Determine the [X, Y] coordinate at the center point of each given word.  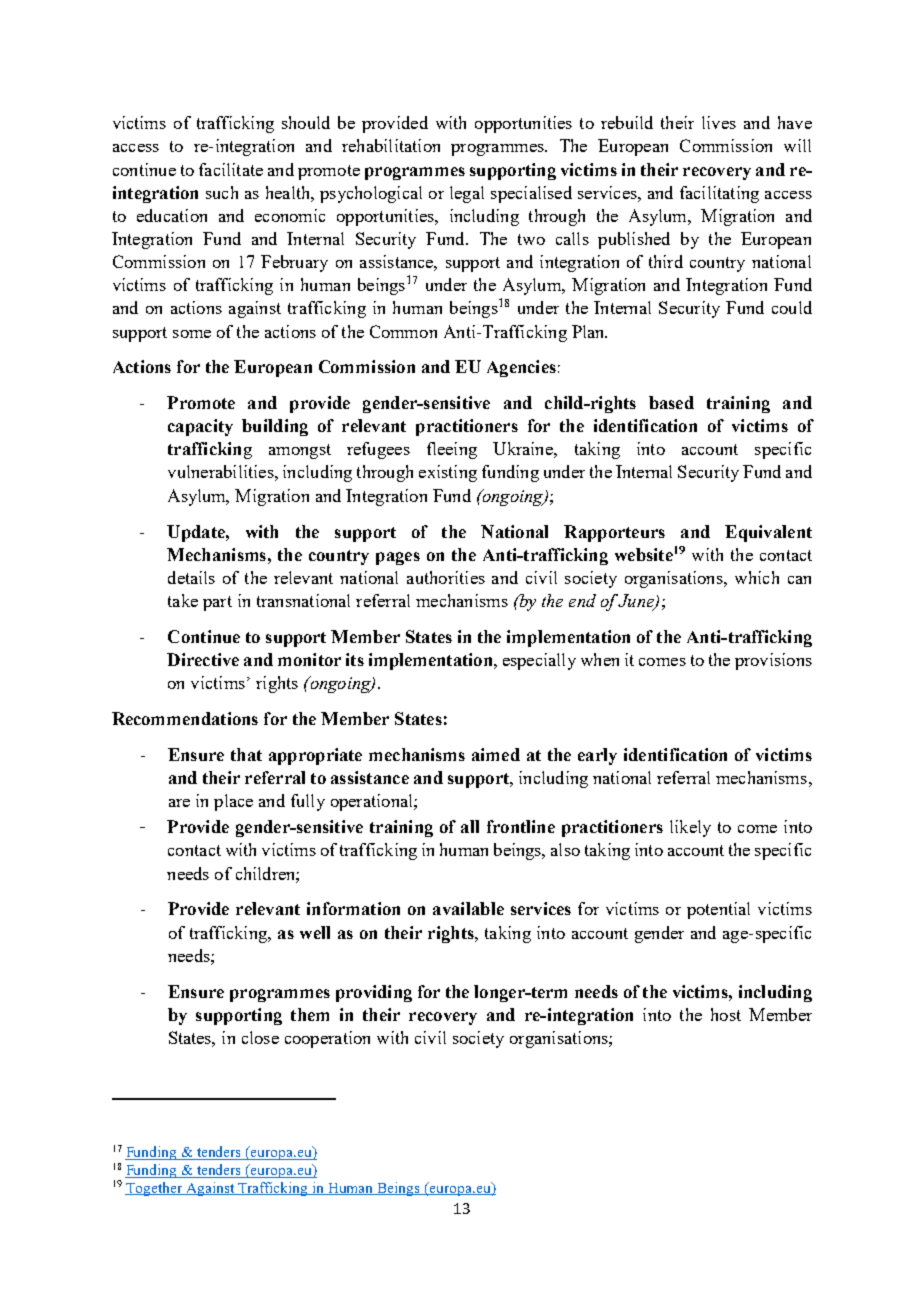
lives [719, 122]
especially [539, 661]
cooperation [327, 1039]
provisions [773, 661]
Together [154, 1189]
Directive [203, 659]
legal [467, 194]
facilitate [231, 169]
